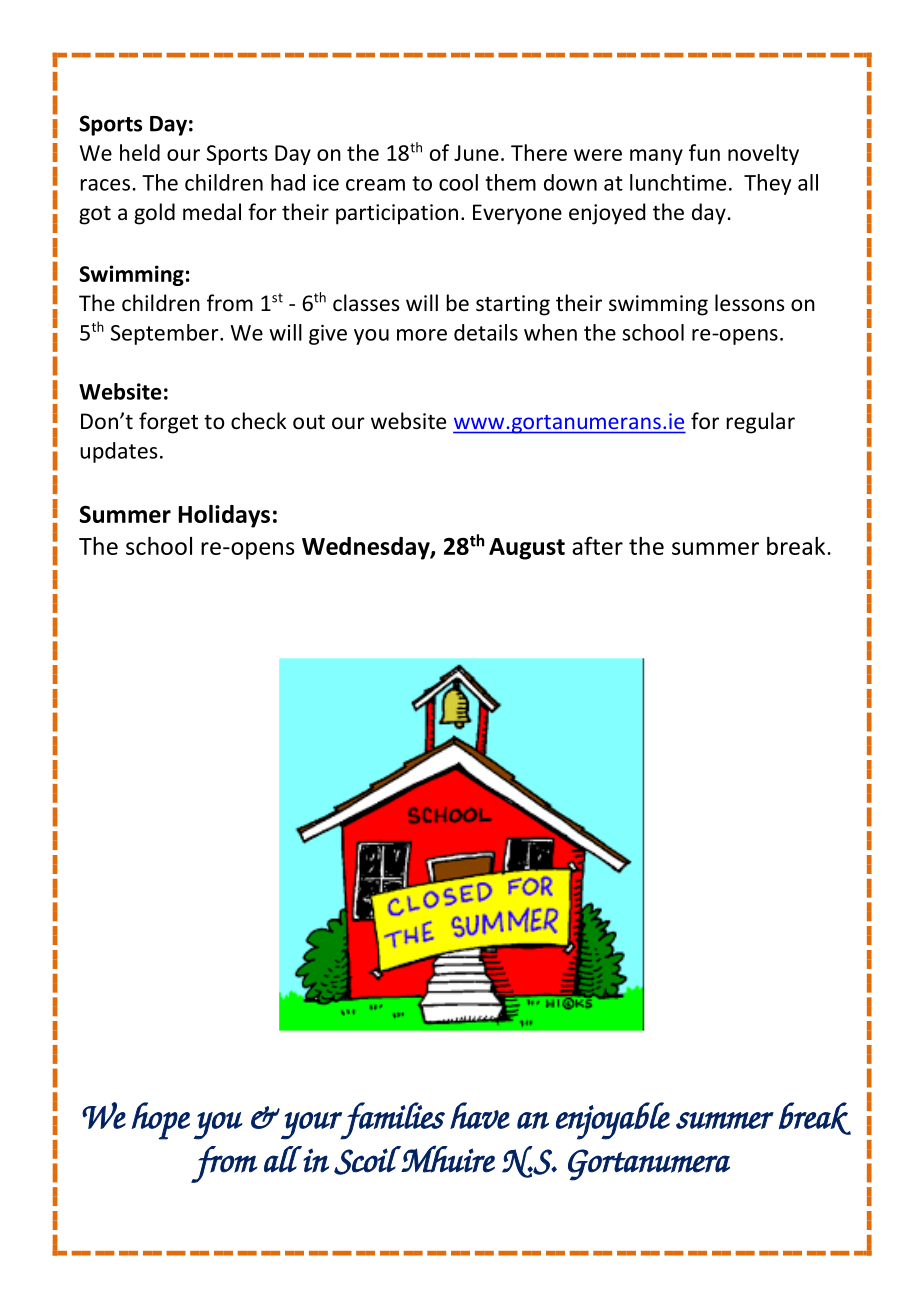  I want to click on gold, so click(154, 214).
